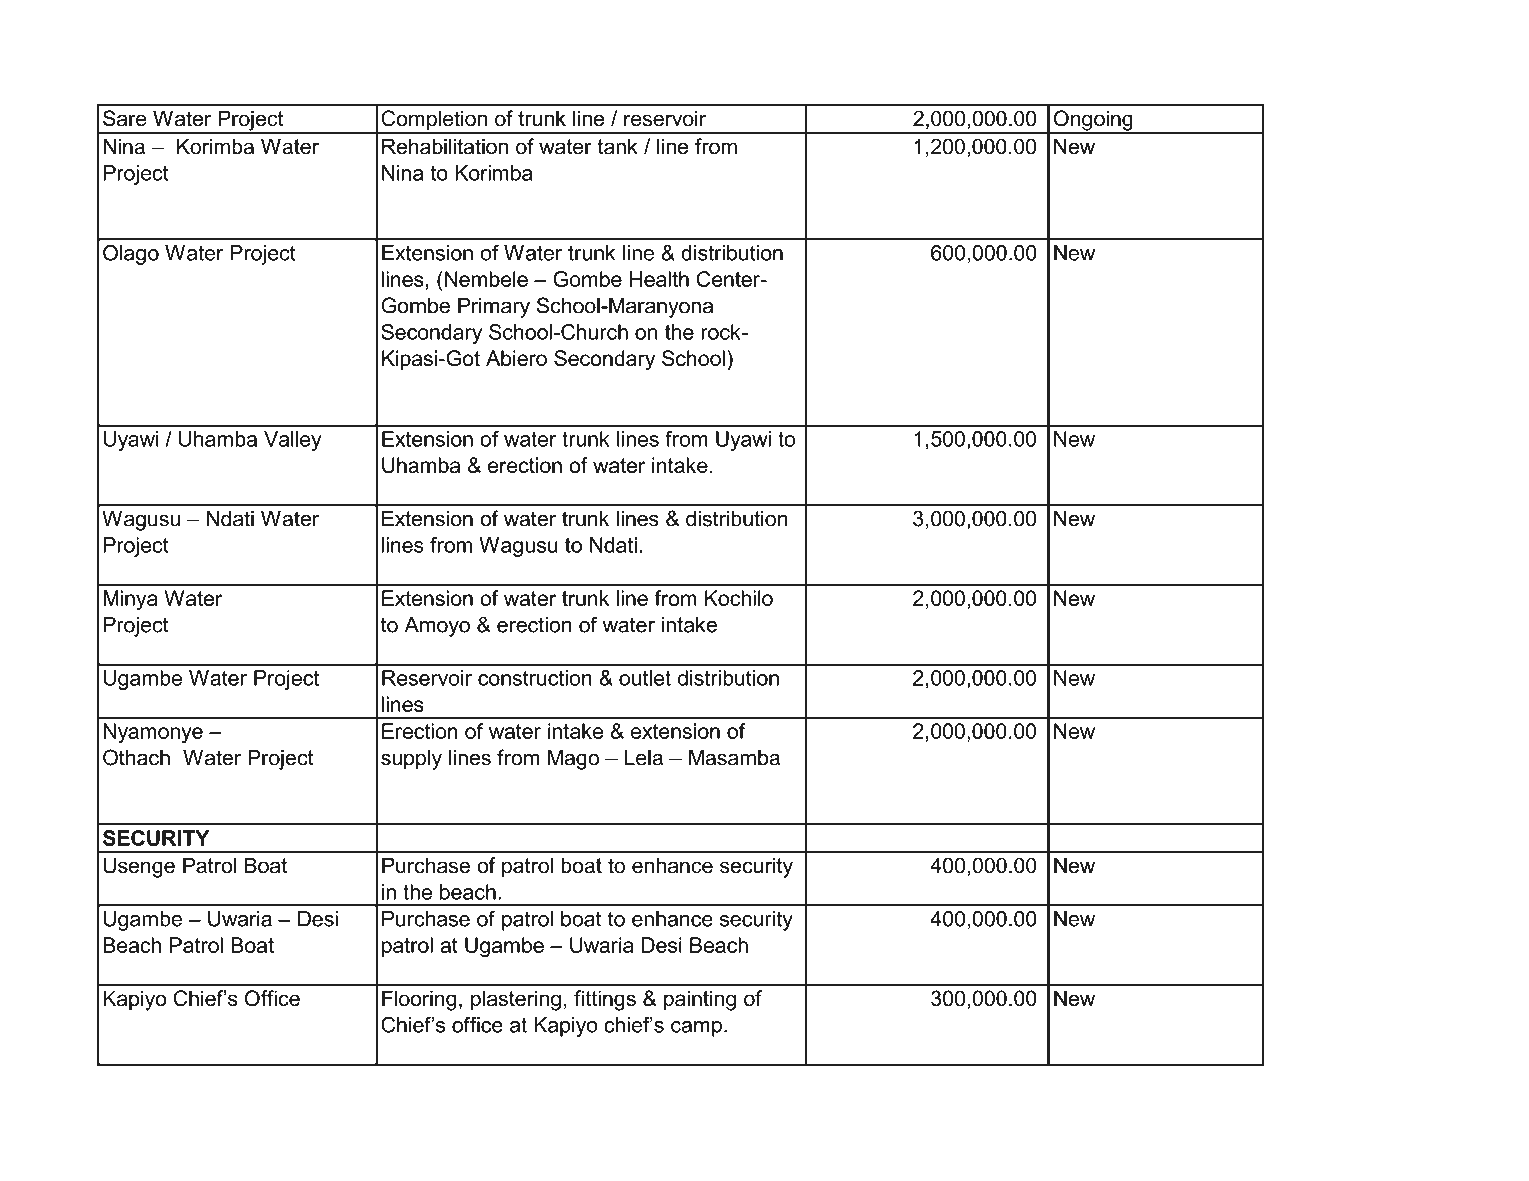  What do you see at coordinates (419, 1000) in the screenshot?
I see `Flooring` at bounding box center [419, 1000].
